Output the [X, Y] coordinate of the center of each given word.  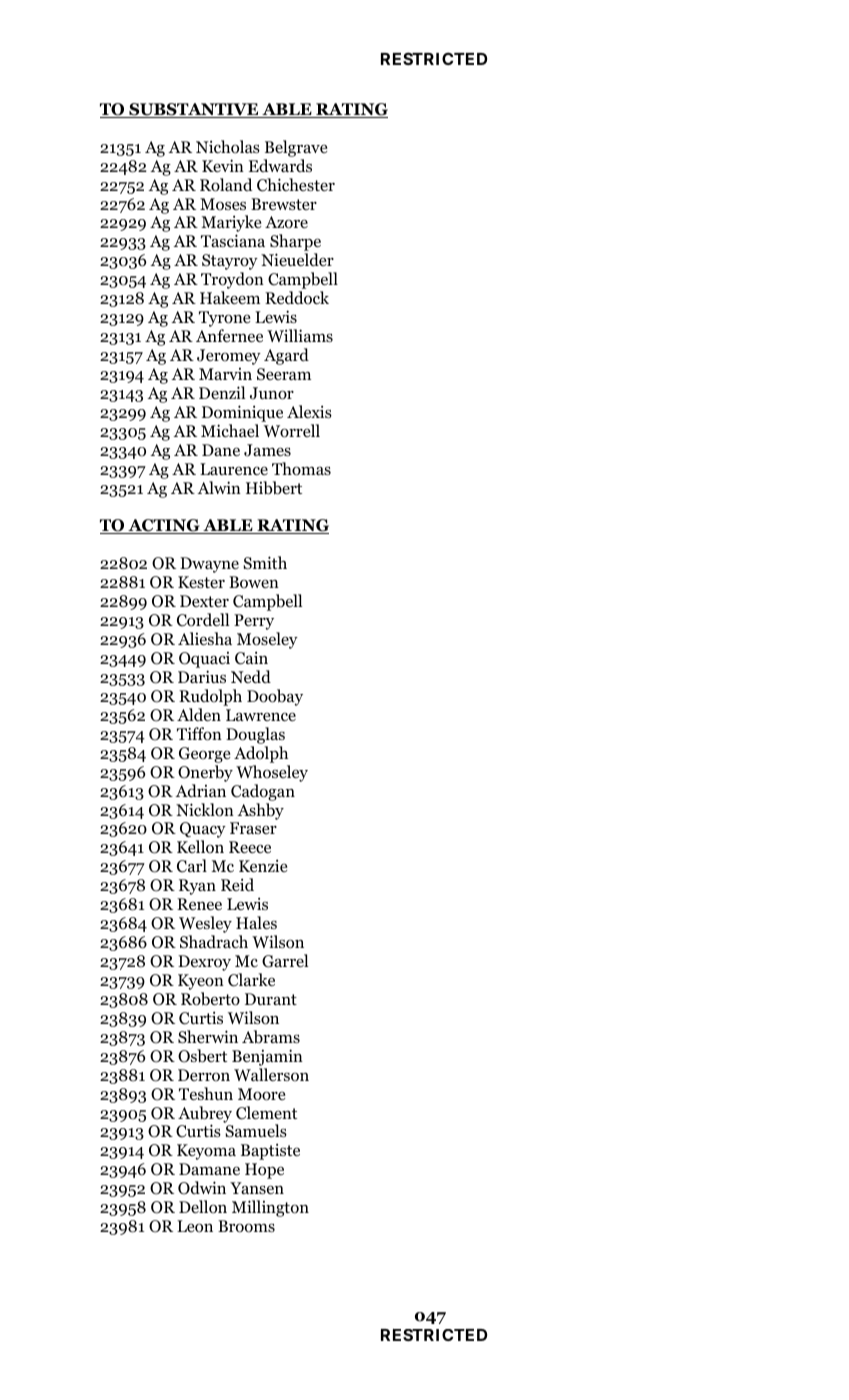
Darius [202, 676]
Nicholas [228, 147]
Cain [251, 658]
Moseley [267, 642]
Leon [195, 1226]
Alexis [309, 411]
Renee [199, 904]
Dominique [242, 413]
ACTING [164, 526]
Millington [270, 1208]
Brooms [246, 1226]
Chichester [296, 185]
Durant [271, 999]
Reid [237, 885]
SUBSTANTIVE [194, 110]
